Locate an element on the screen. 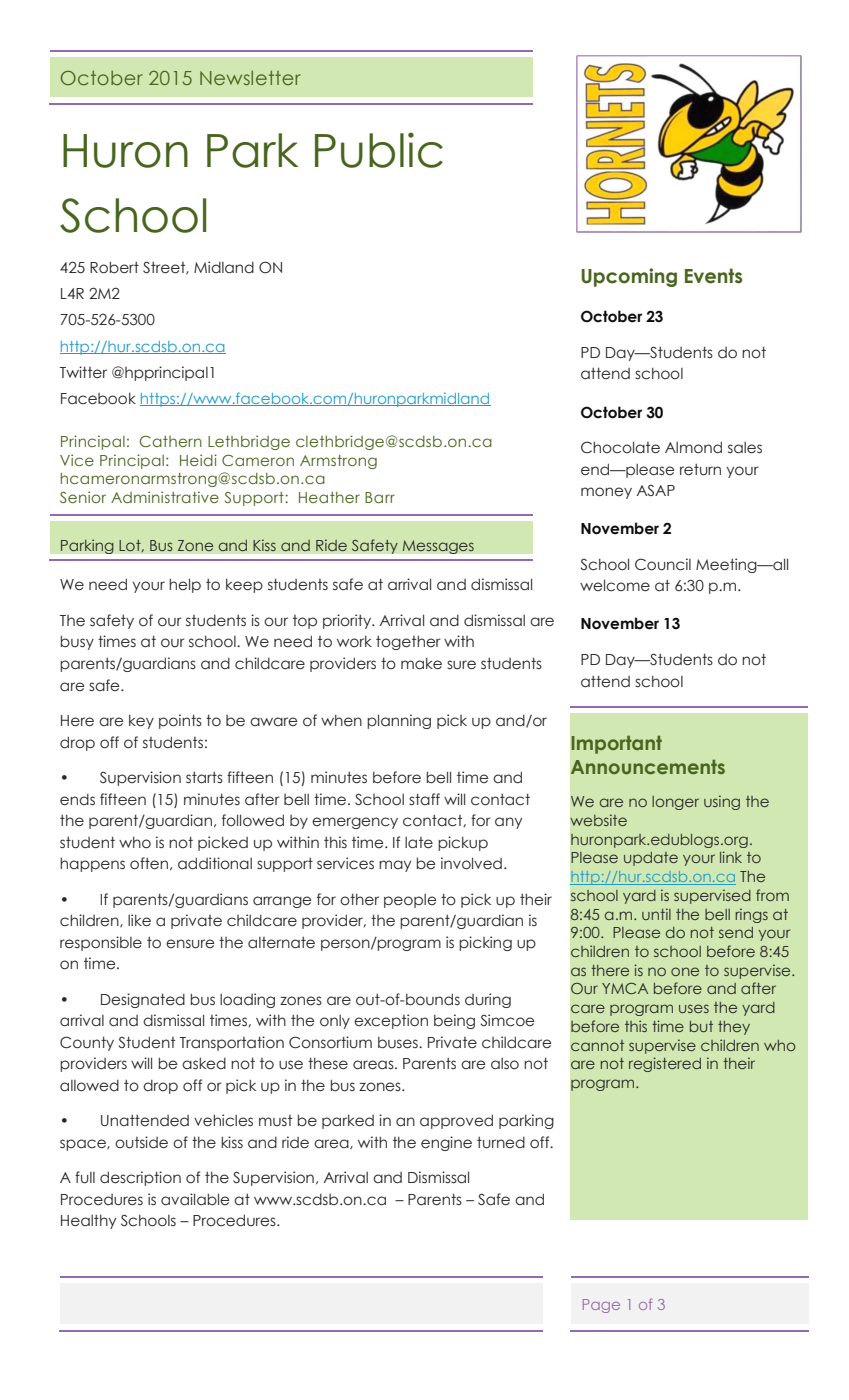  Administrative is located at coordinates (165, 497).
